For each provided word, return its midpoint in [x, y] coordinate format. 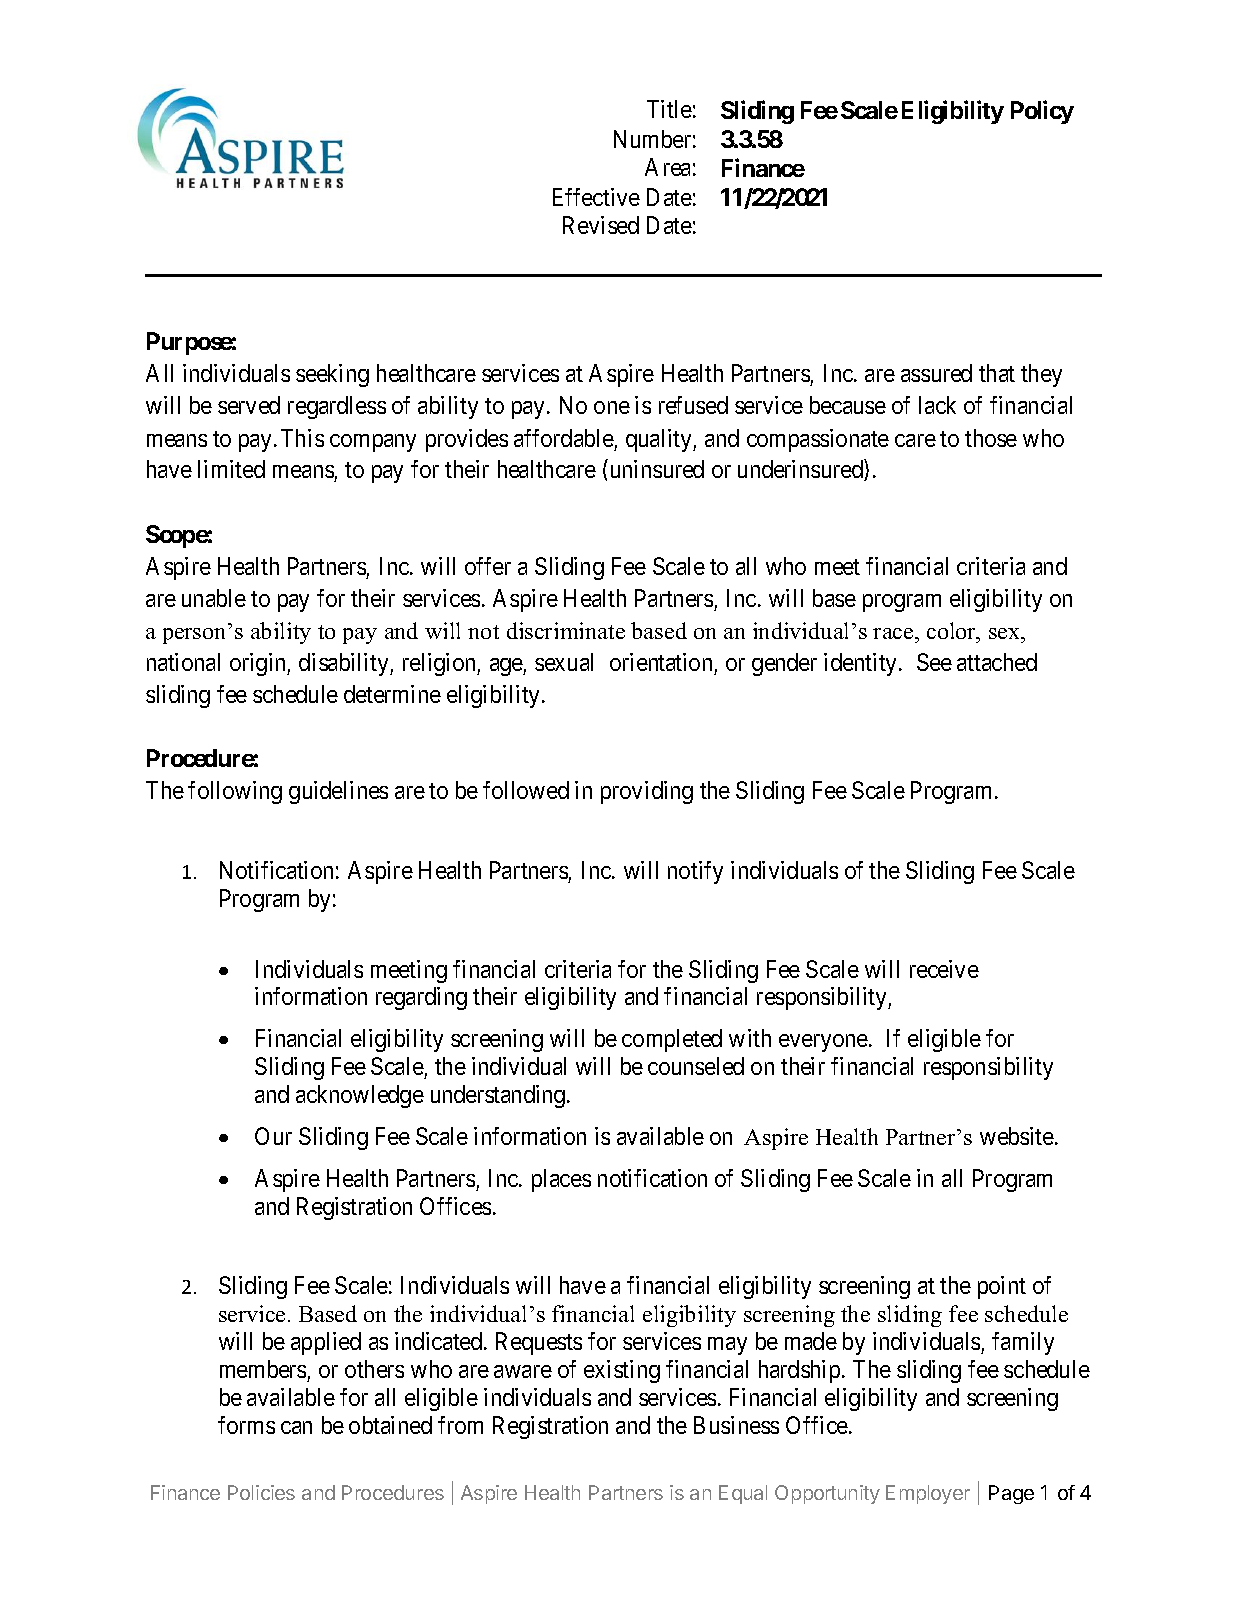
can [296, 1427]
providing [647, 792]
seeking [332, 375]
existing [622, 1371]
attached [997, 662]
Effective [596, 197]
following [235, 792]
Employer [928, 1494]
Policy [1042, 112]
